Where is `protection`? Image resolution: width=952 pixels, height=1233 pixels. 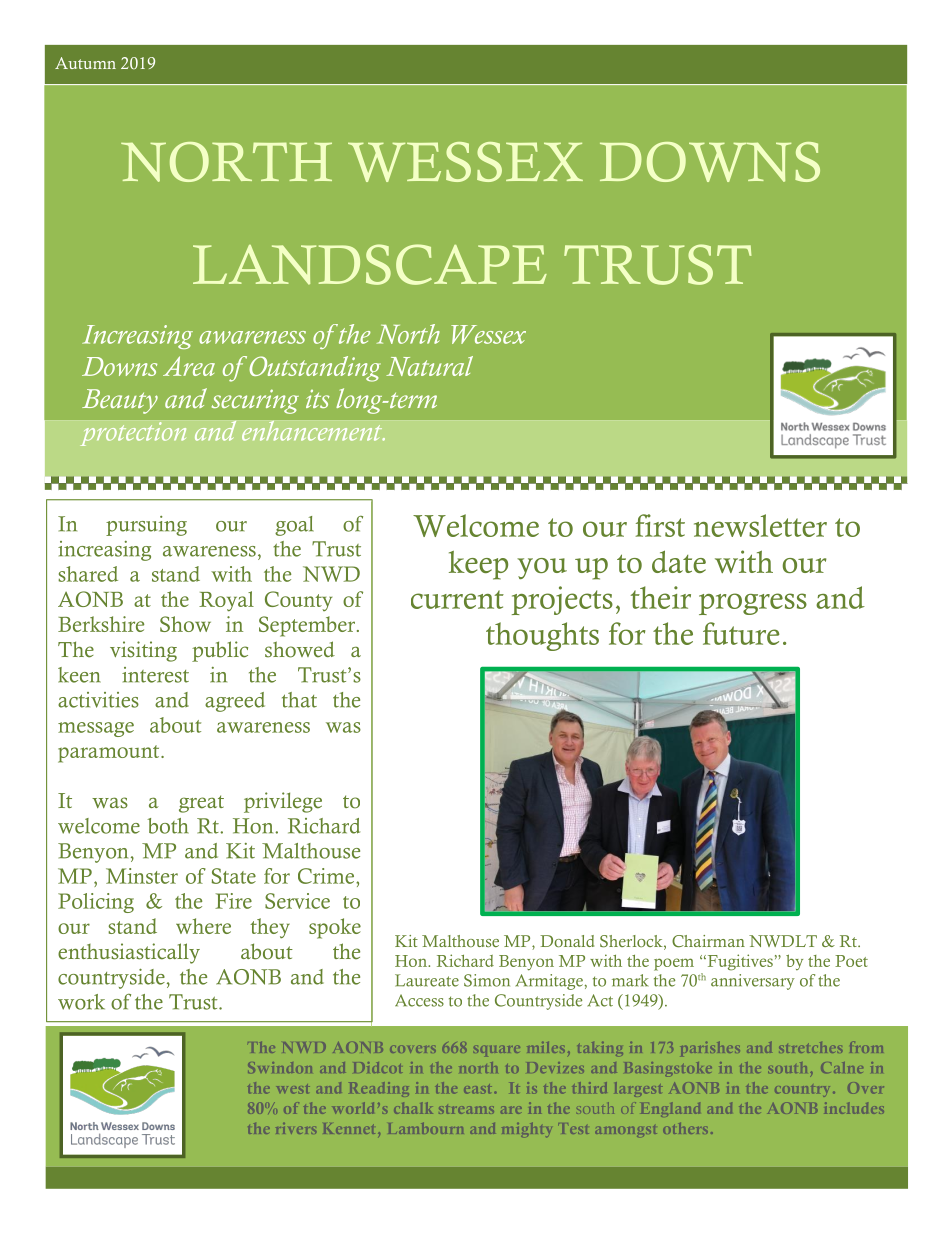 protection is located at coordinates (133, 434).
